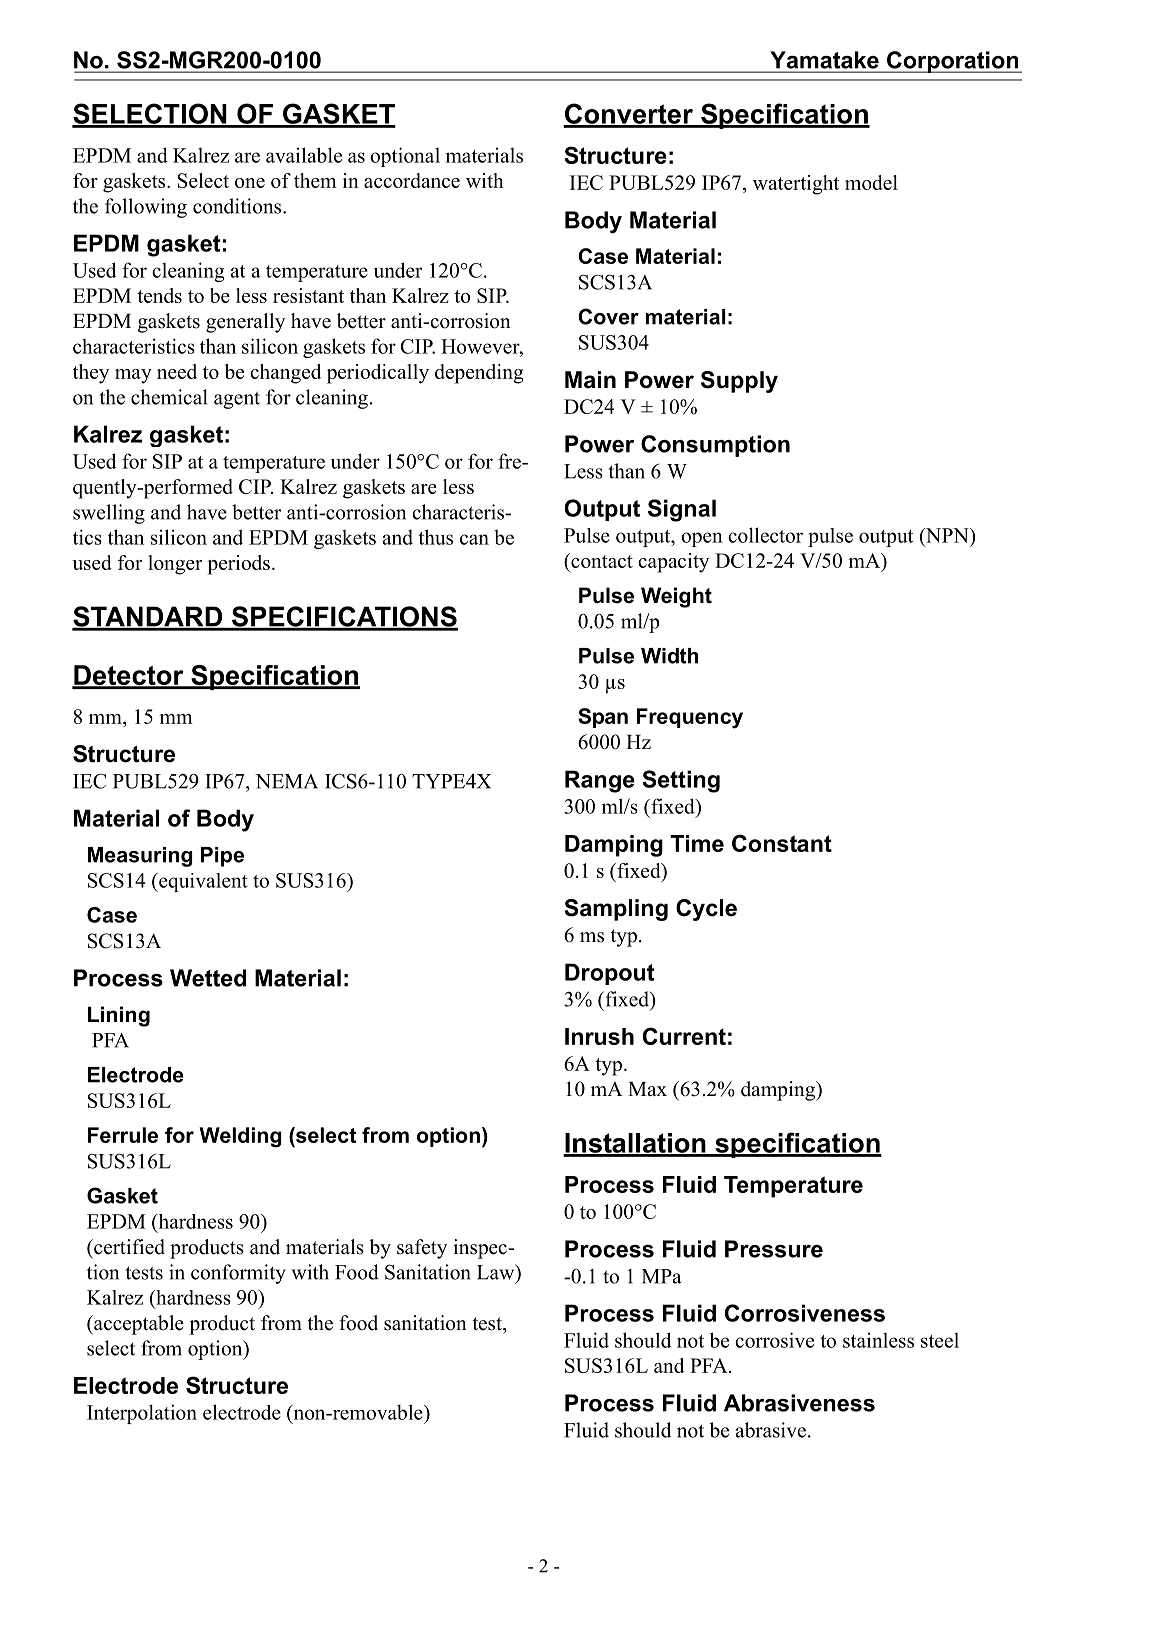 The image size is (1160, 1641). I want to click on accordance, so click(412, 180).
